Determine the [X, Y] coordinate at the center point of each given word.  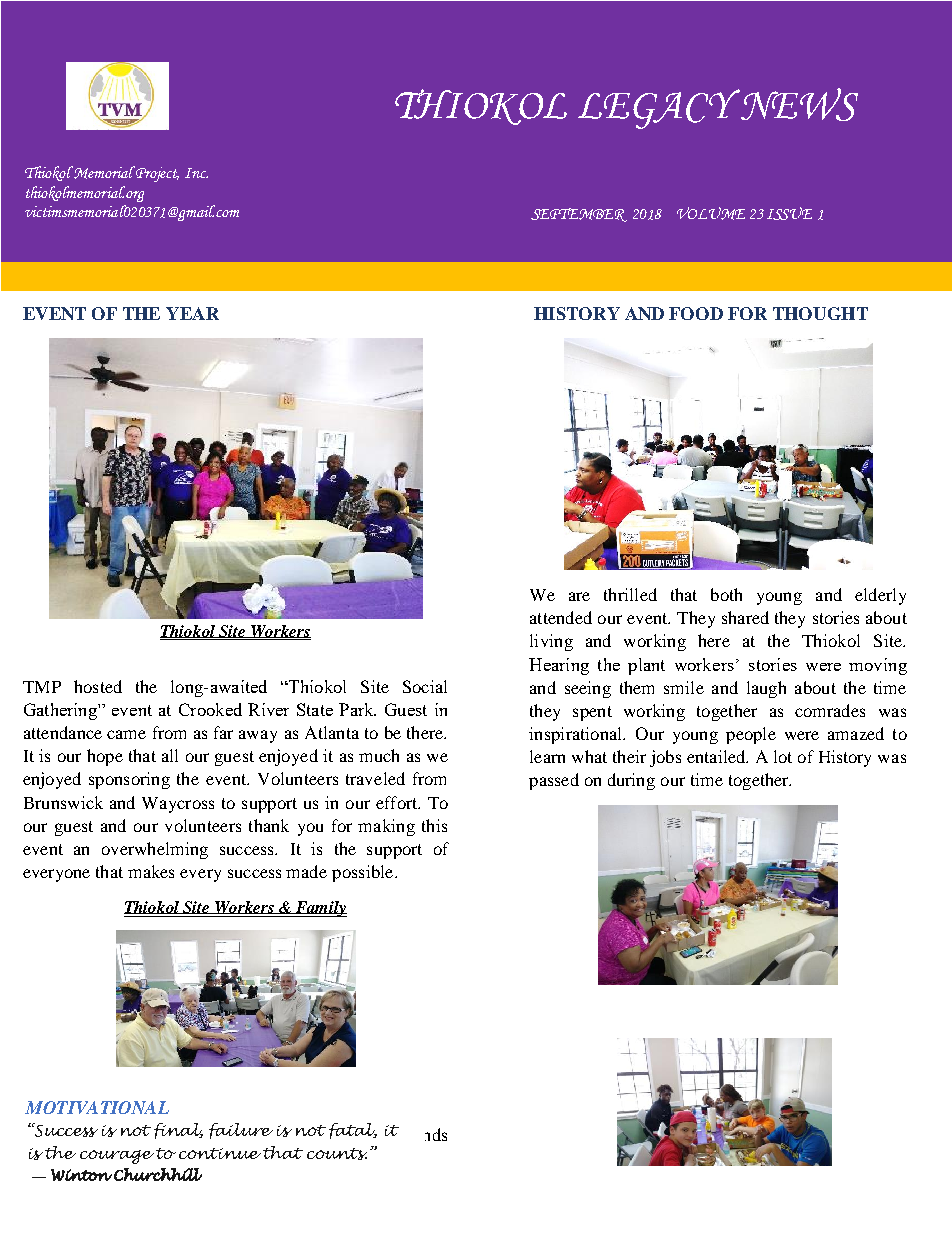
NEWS [798, 104]
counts [337, 1154]
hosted [98, 686]
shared [745, 617]
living [551, 642]
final [178, 1131]
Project [156, 174]
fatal [353, 1131]
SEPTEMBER [579, 215]
